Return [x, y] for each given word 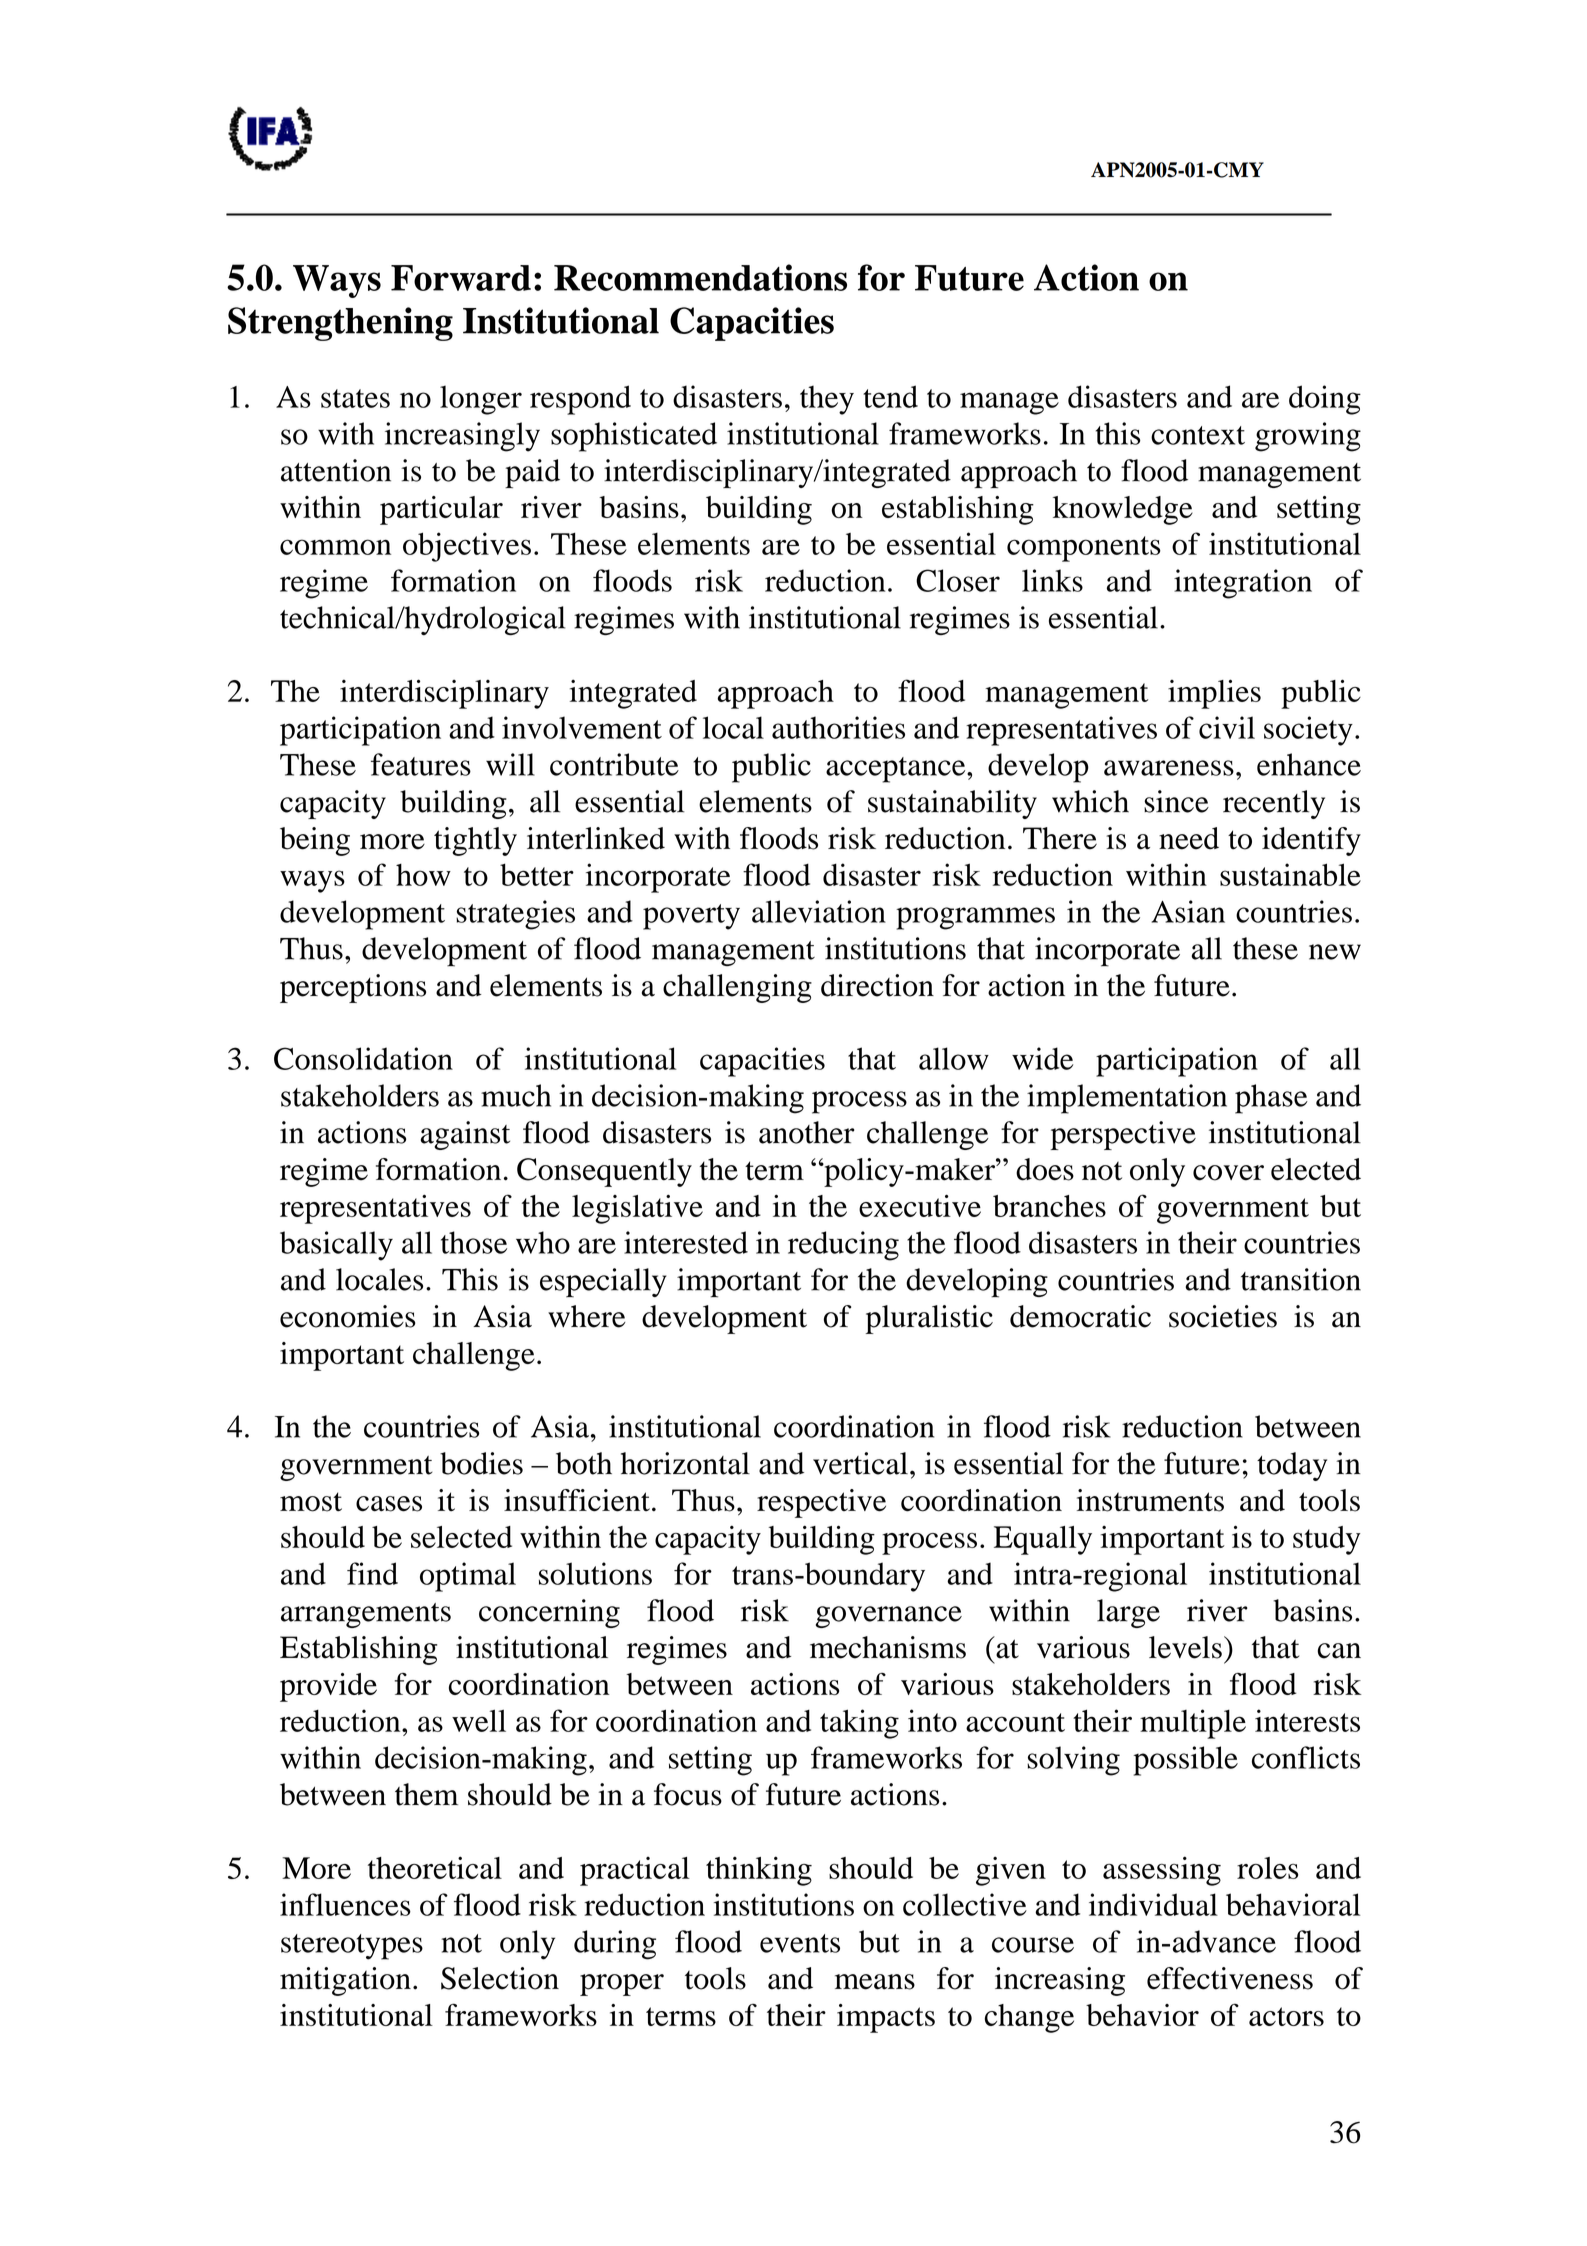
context [1198, 435]
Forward [461, 278]
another [806, 1132]
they [827, 400]
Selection [500, 1978]
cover [1228, 1173]
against [465, 1135]
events [800, 1943]
